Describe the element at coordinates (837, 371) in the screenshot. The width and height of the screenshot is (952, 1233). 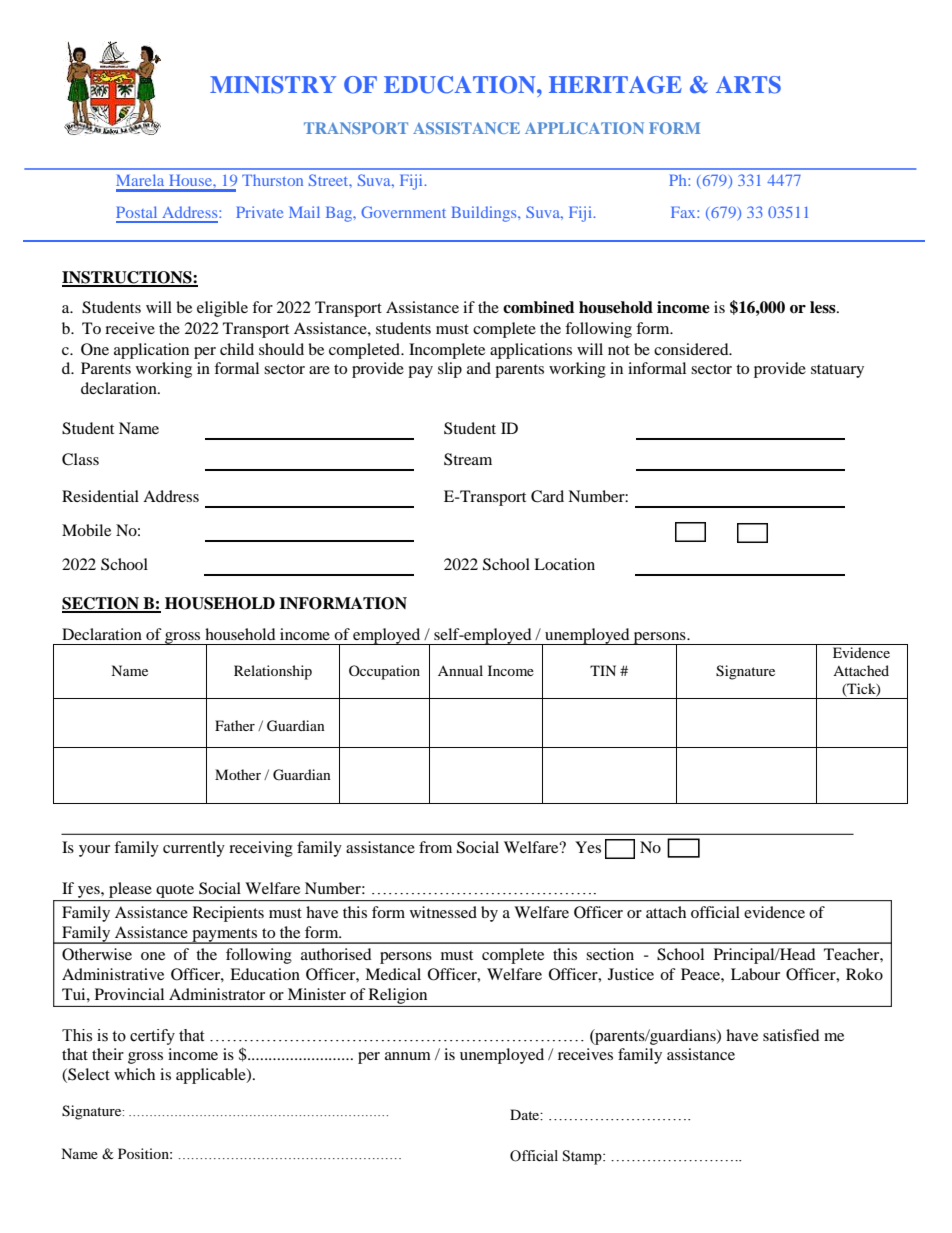
I see `statuary` at that location.
